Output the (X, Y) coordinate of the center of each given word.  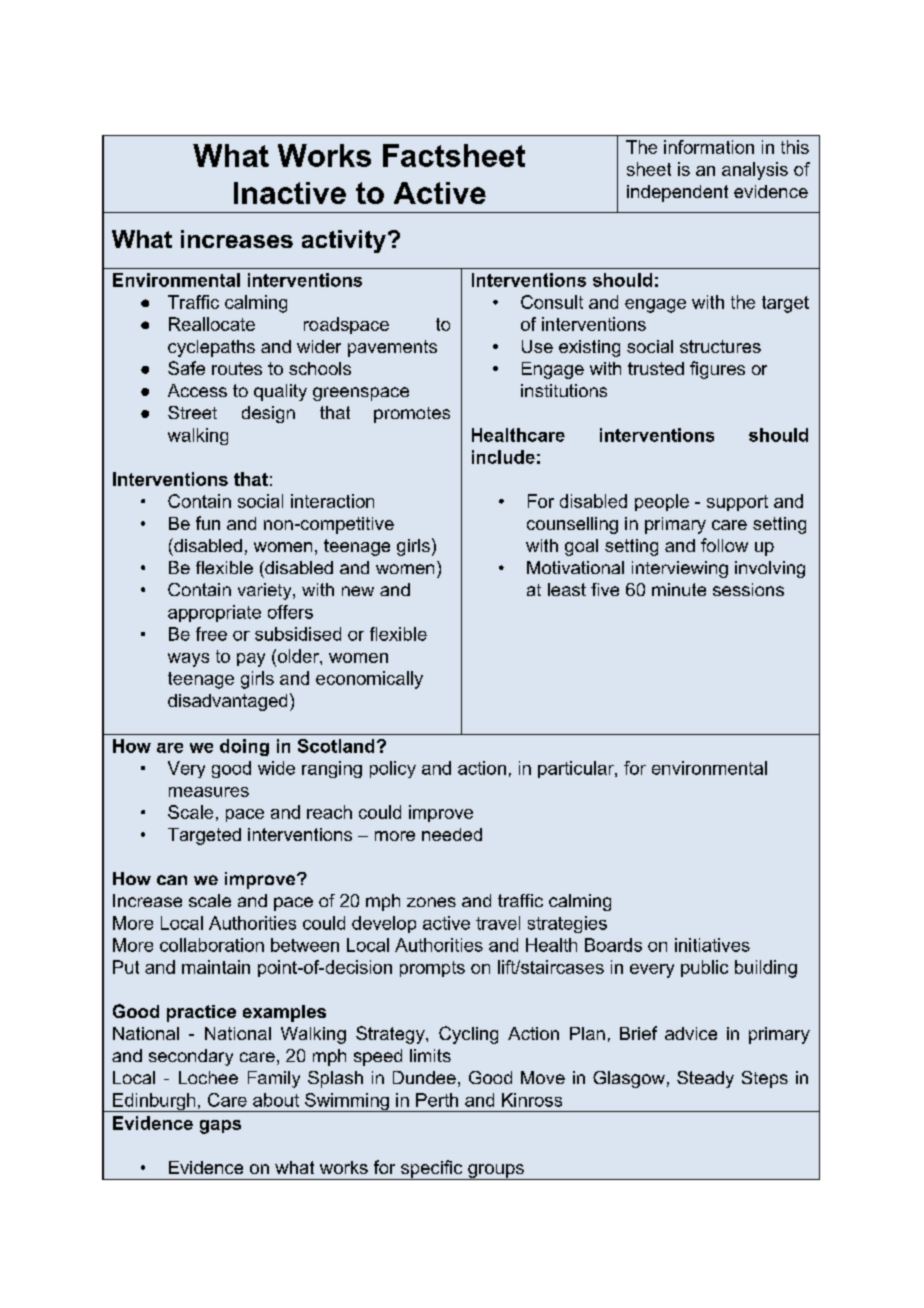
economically (369, 680)
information (709, 147)
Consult (552, 302)
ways (188, 660)
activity (344, 241)
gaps (220, 1127)
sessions (748, 589)
